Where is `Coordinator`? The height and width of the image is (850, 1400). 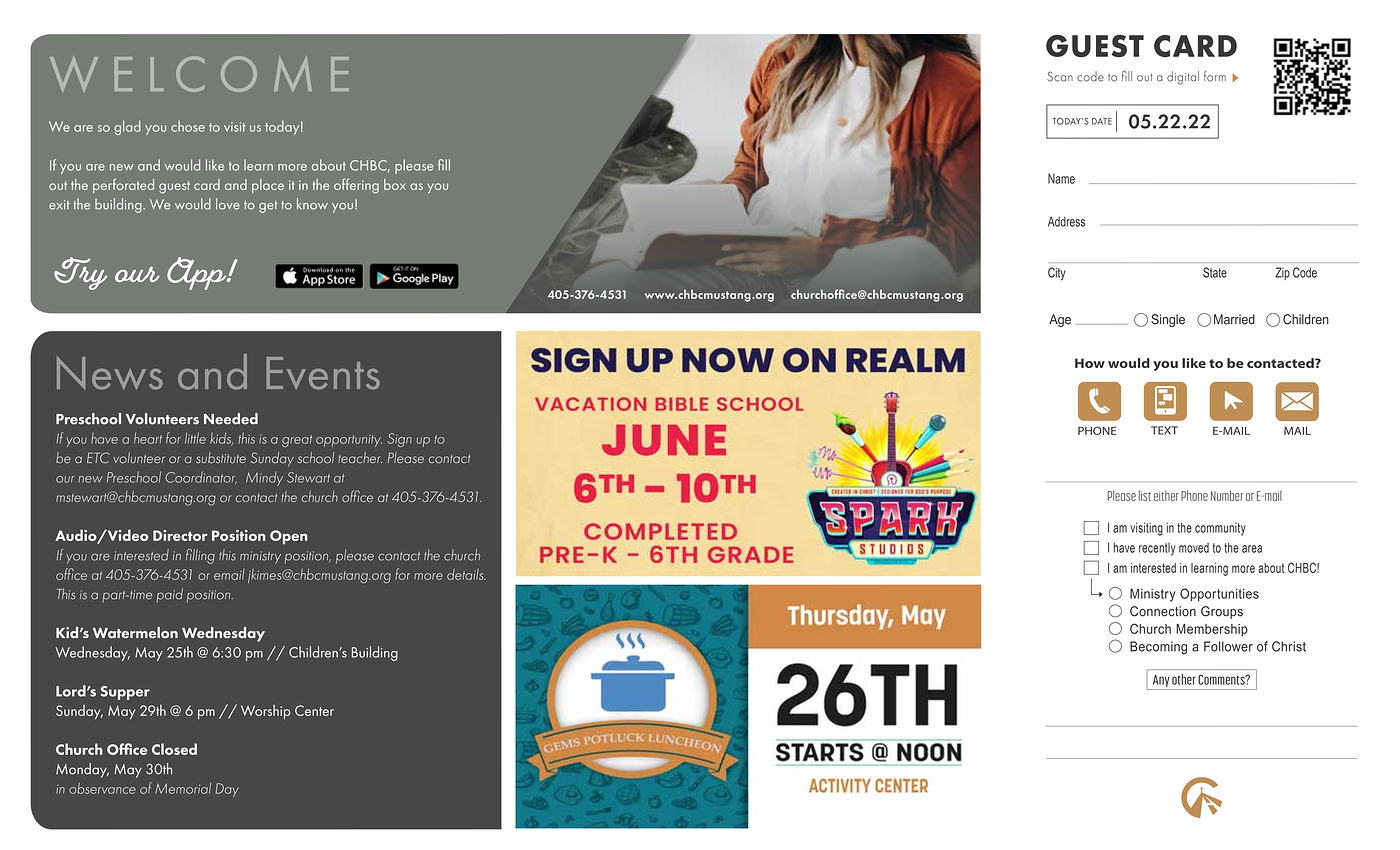 Coordinator is located at coordinates (201, 477).
